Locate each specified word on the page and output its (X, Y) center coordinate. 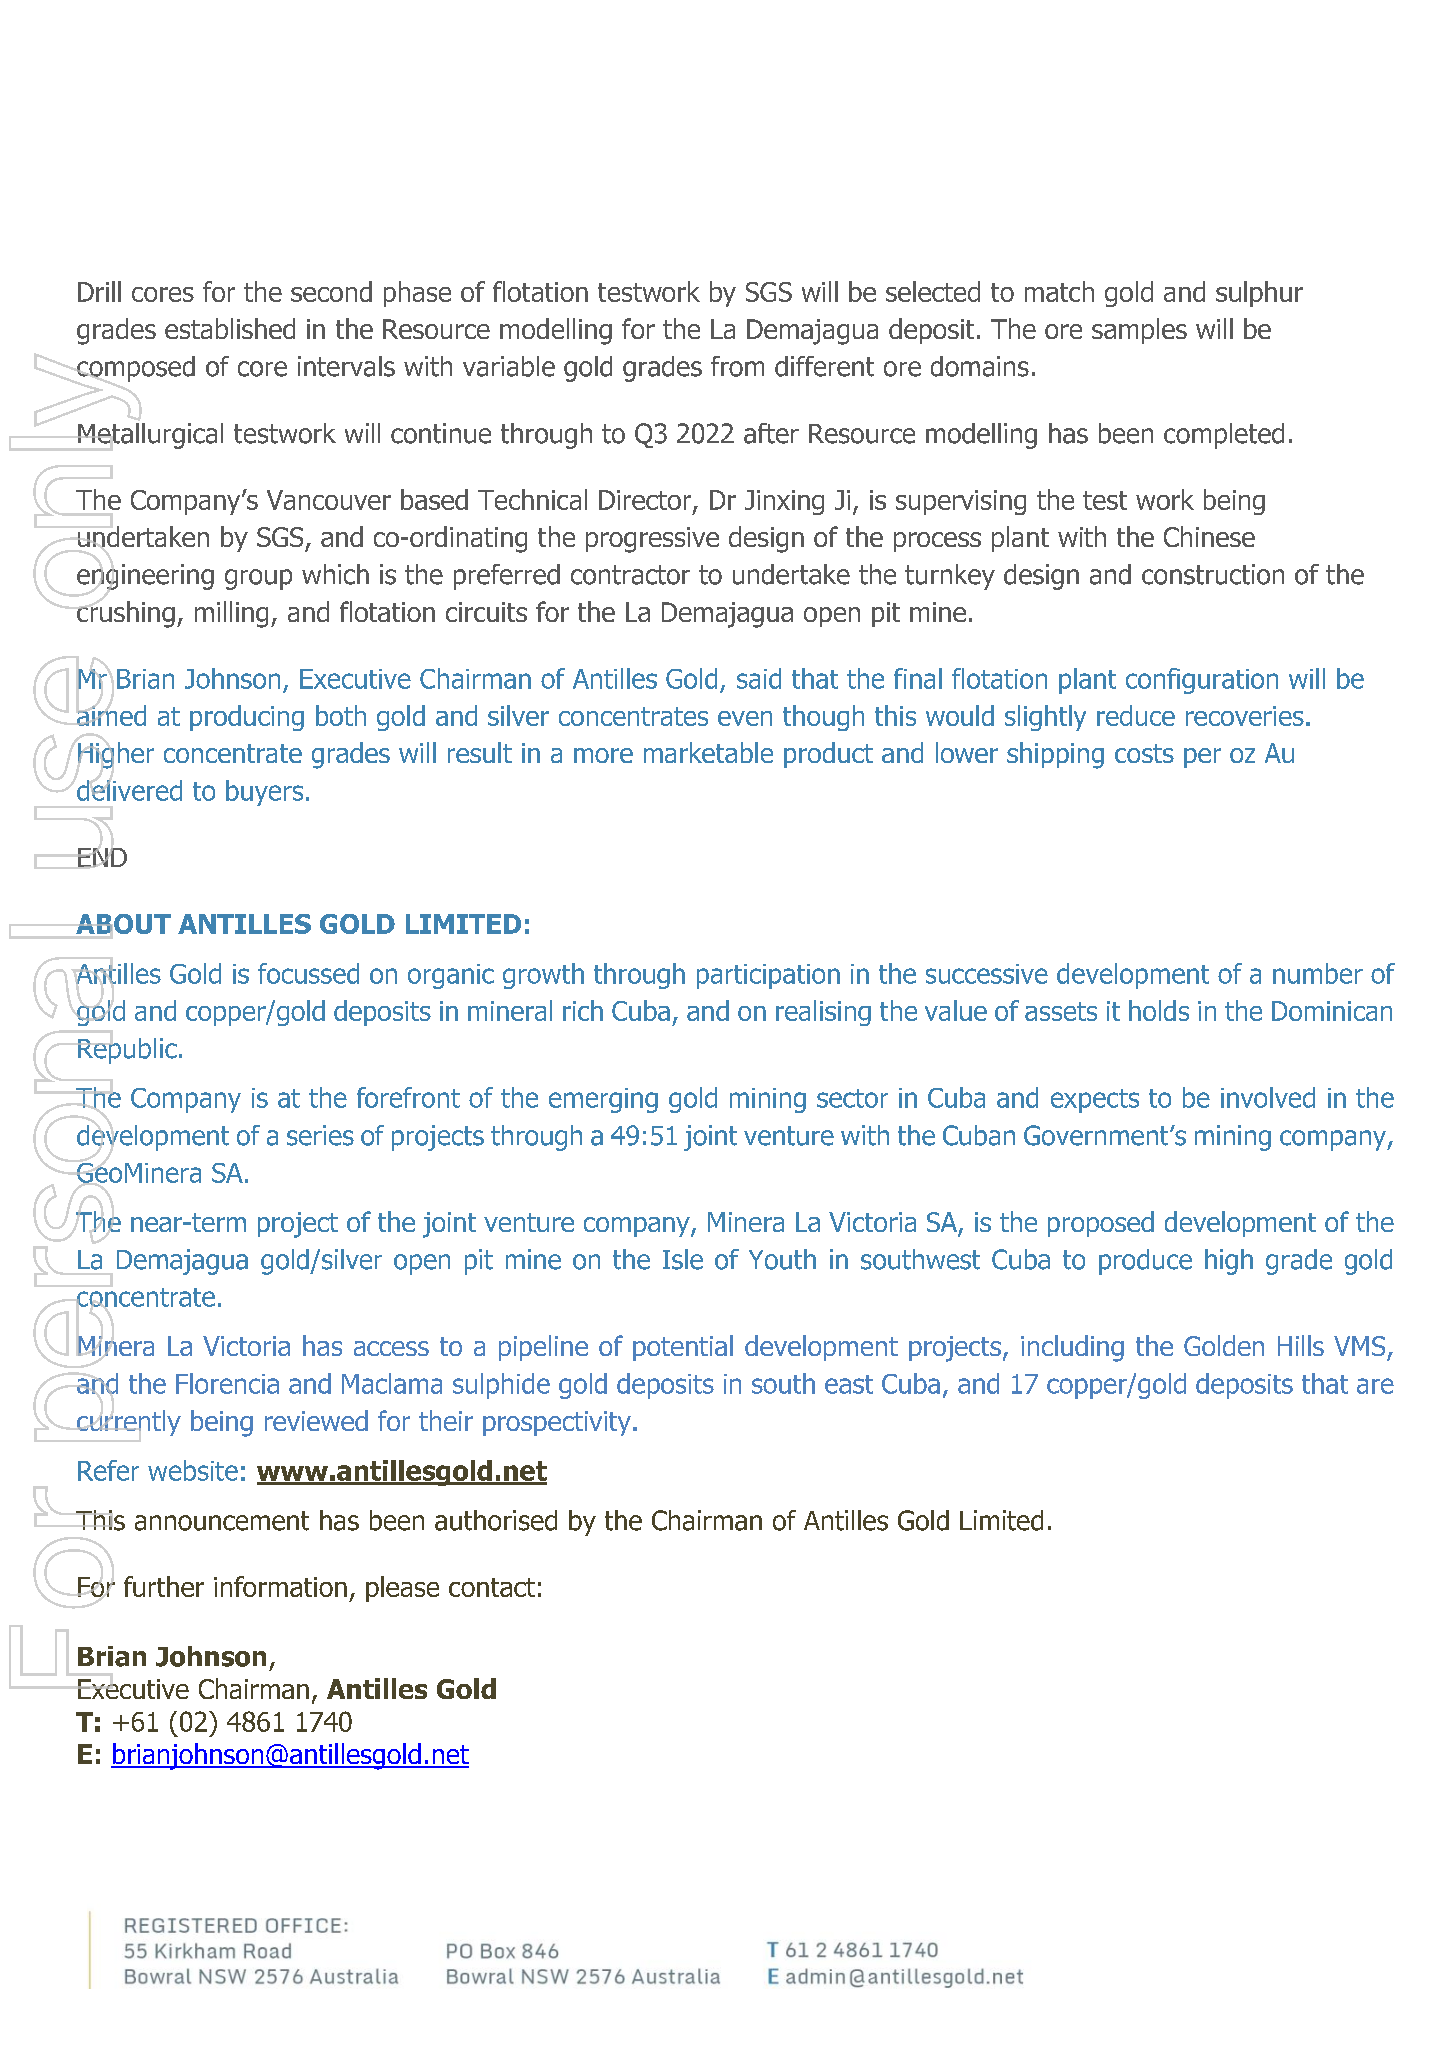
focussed (308, 973)
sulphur (1259, 294)
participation (768, 976)
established (230, 328)
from (737, 366)
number (1318, 973)
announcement (222, 1521)
